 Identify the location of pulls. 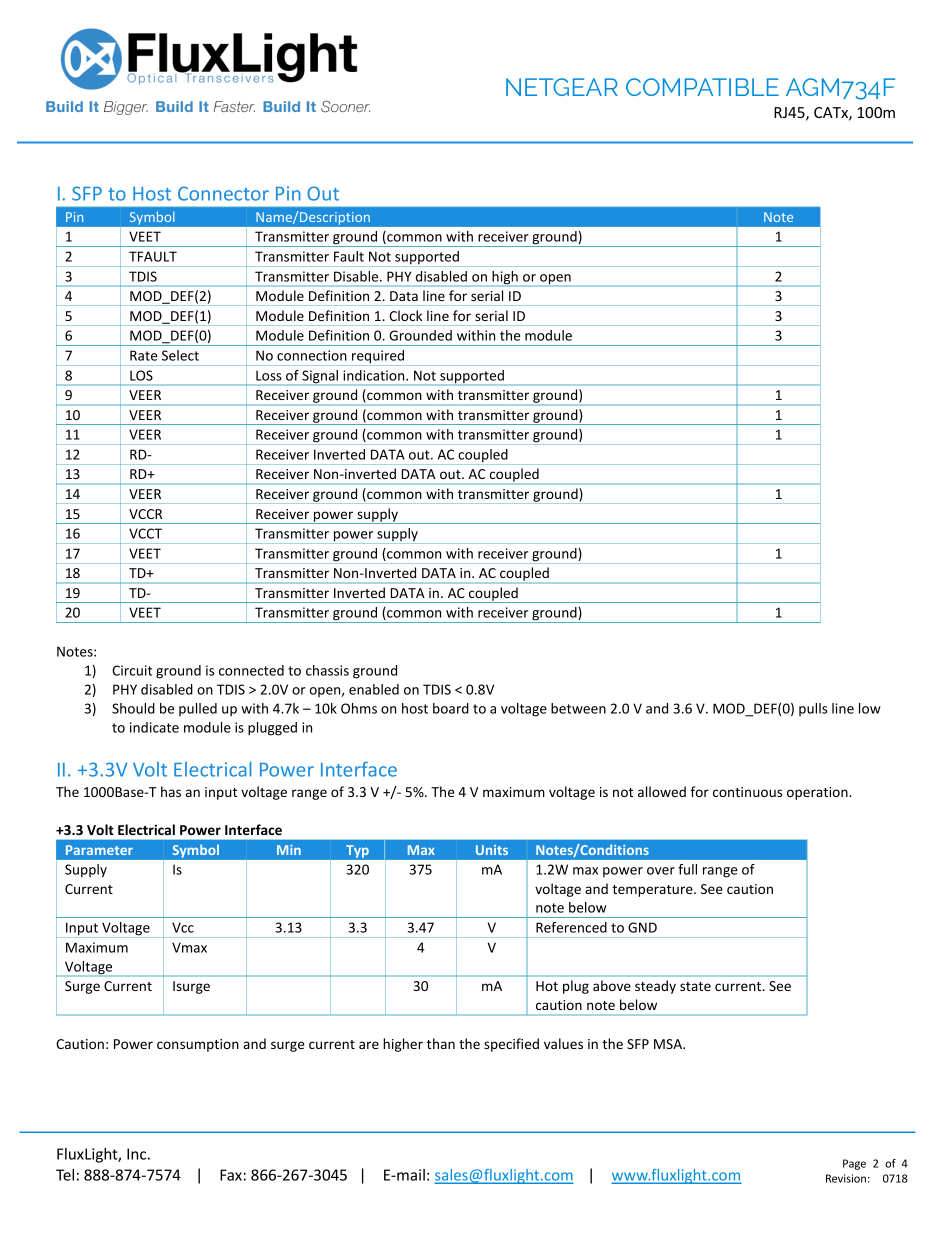
(813, 709).
